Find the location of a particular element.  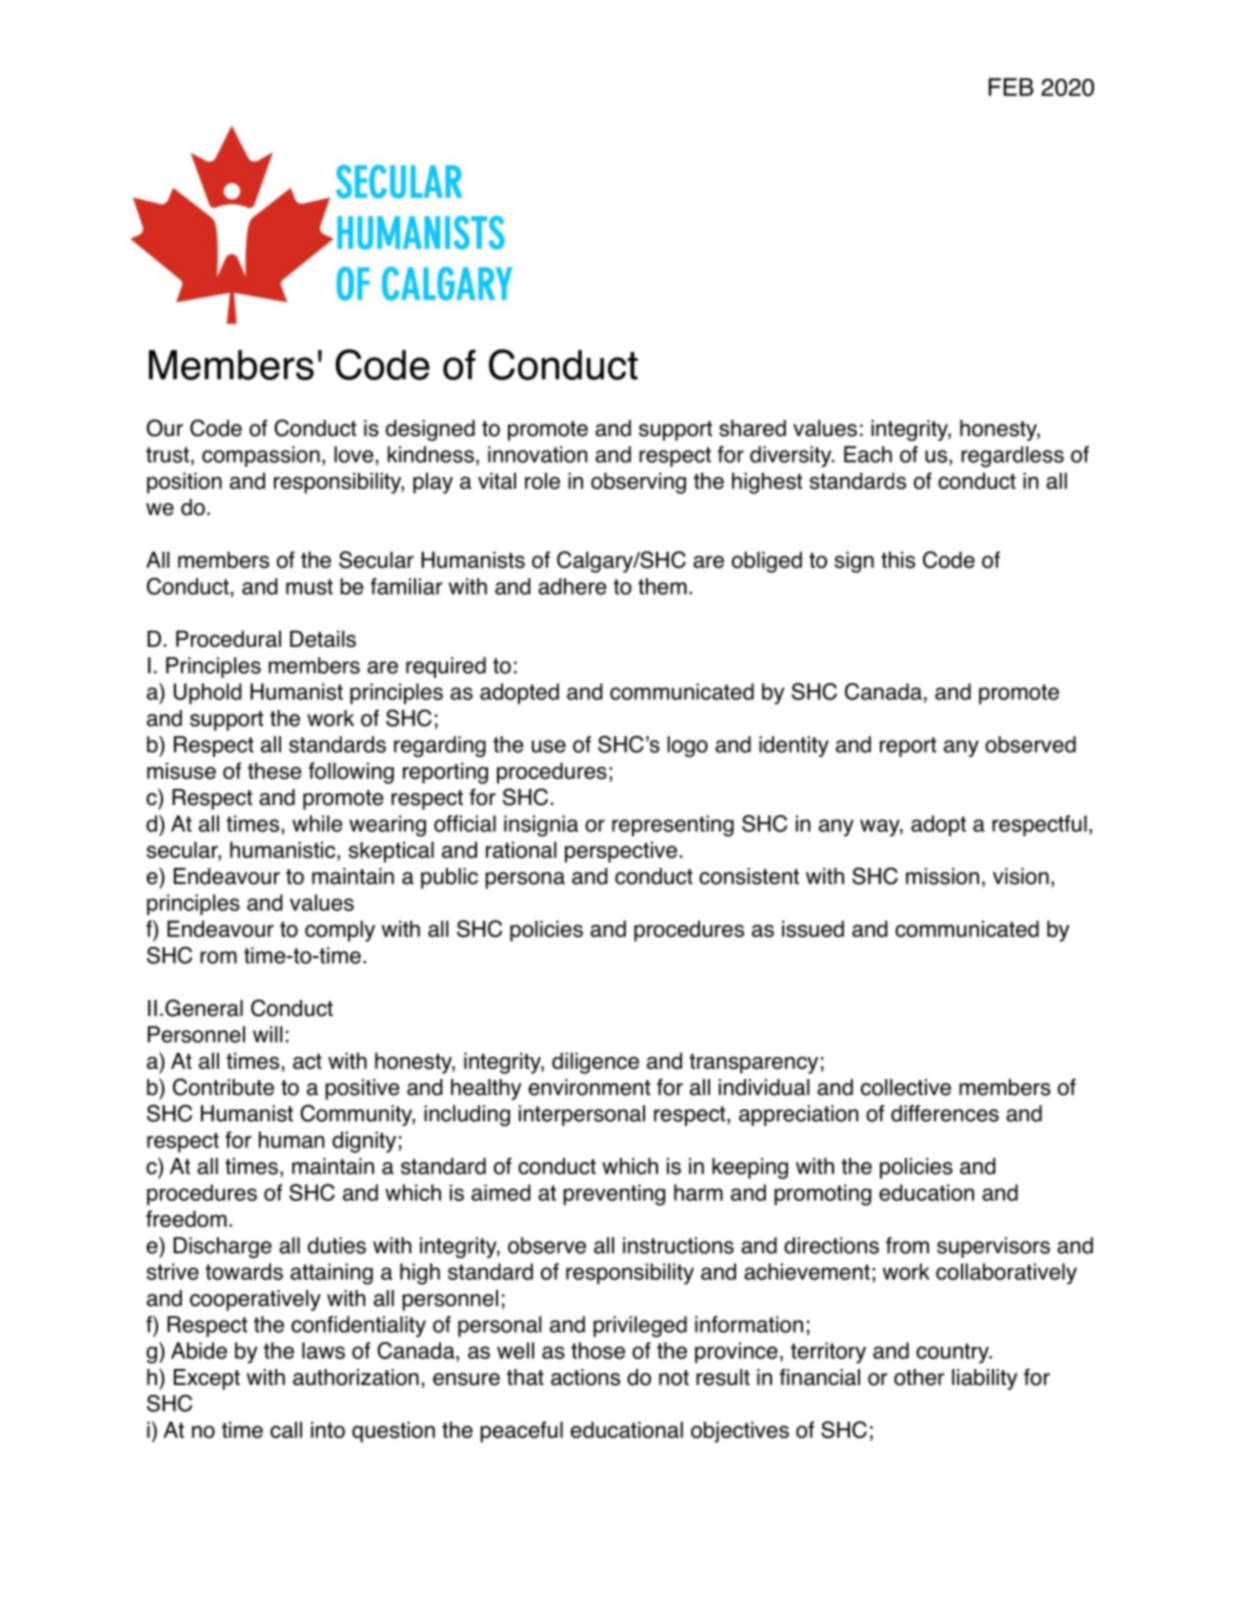

logo is located at coordinates (687, 746).
